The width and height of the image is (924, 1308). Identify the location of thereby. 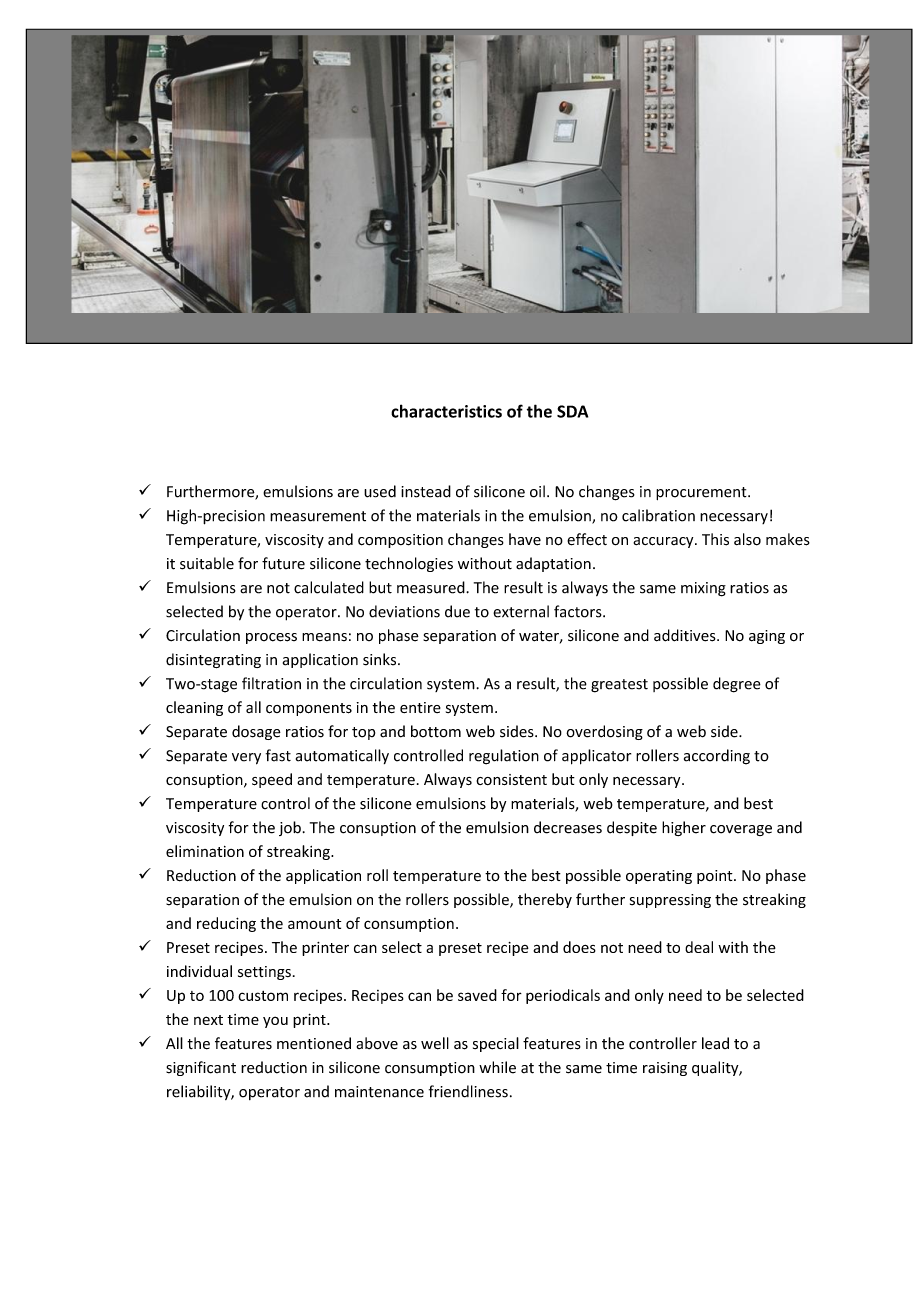
(545, 900).
